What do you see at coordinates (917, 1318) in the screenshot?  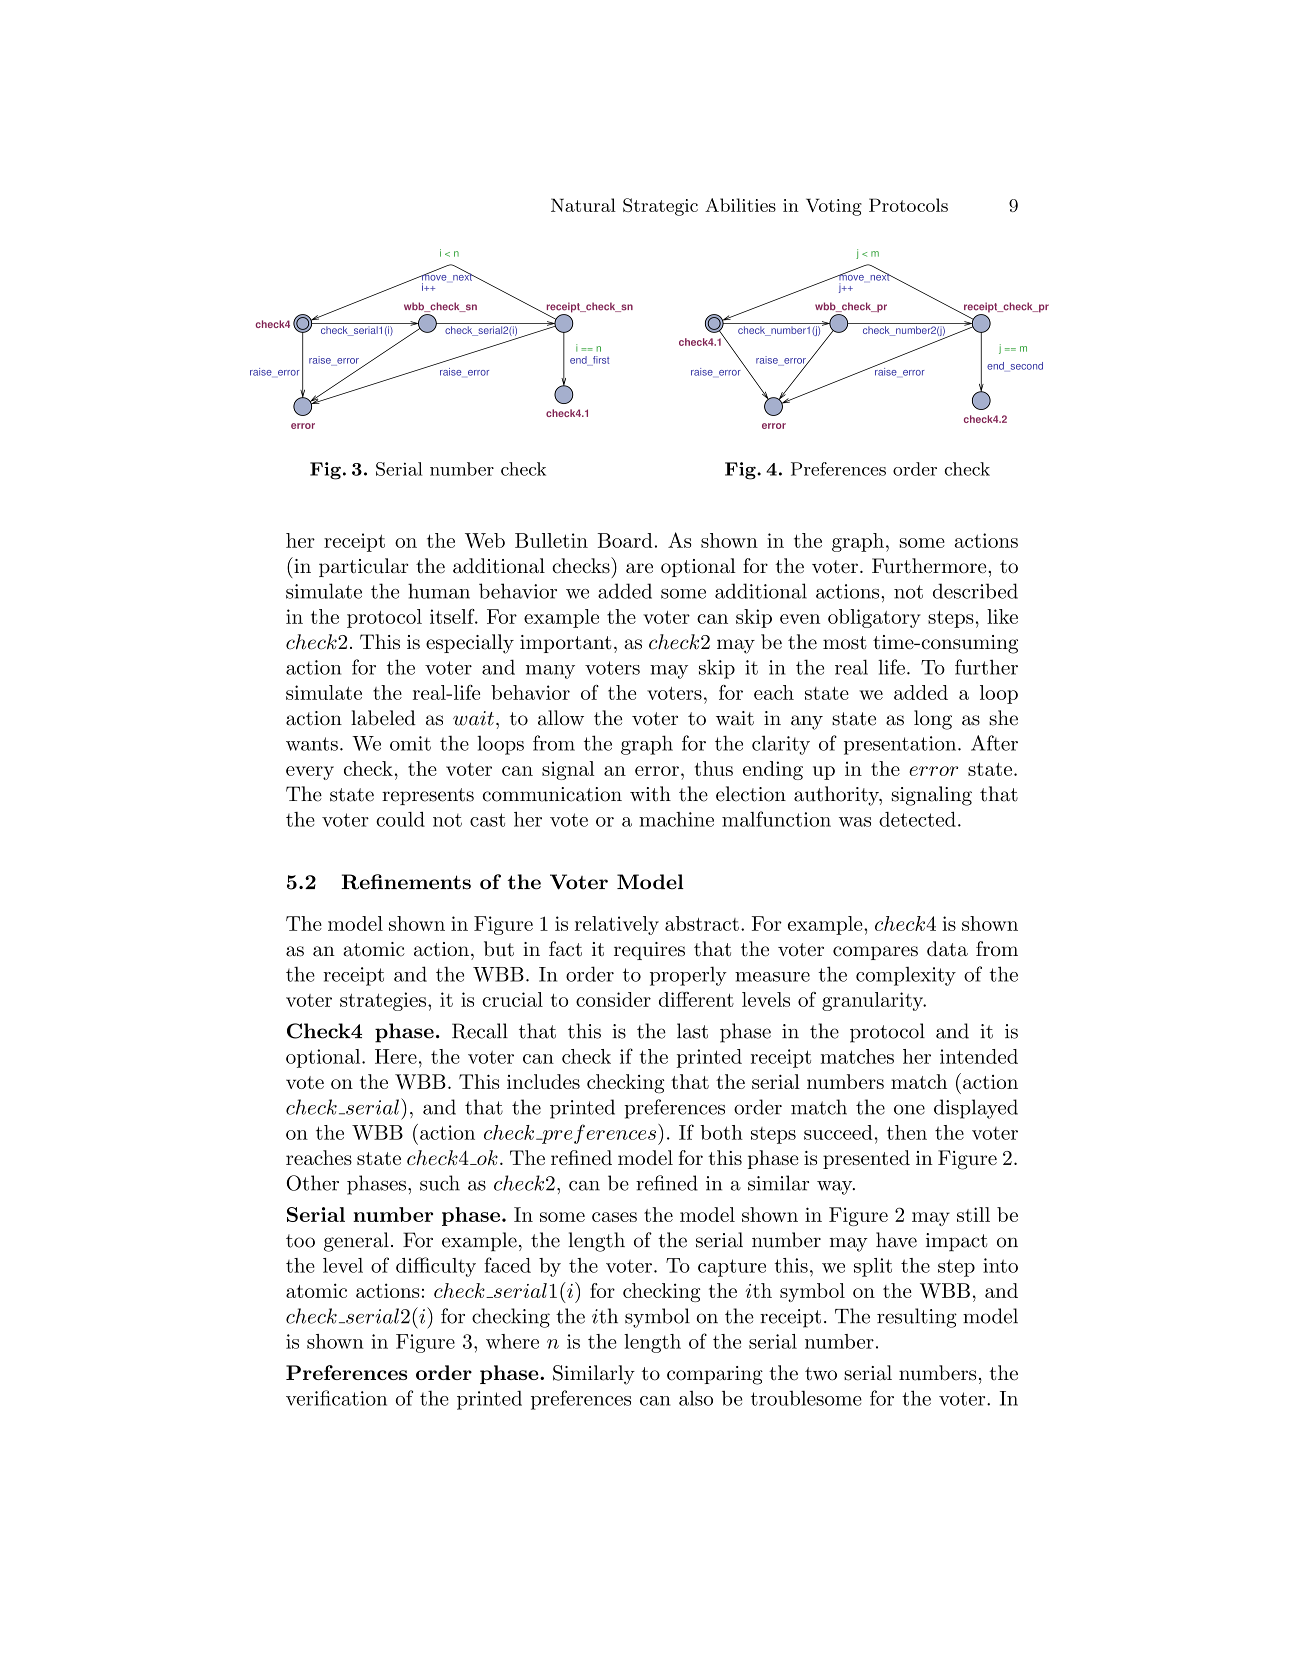 I see `resulting` at bounding box center [917, 1318].
